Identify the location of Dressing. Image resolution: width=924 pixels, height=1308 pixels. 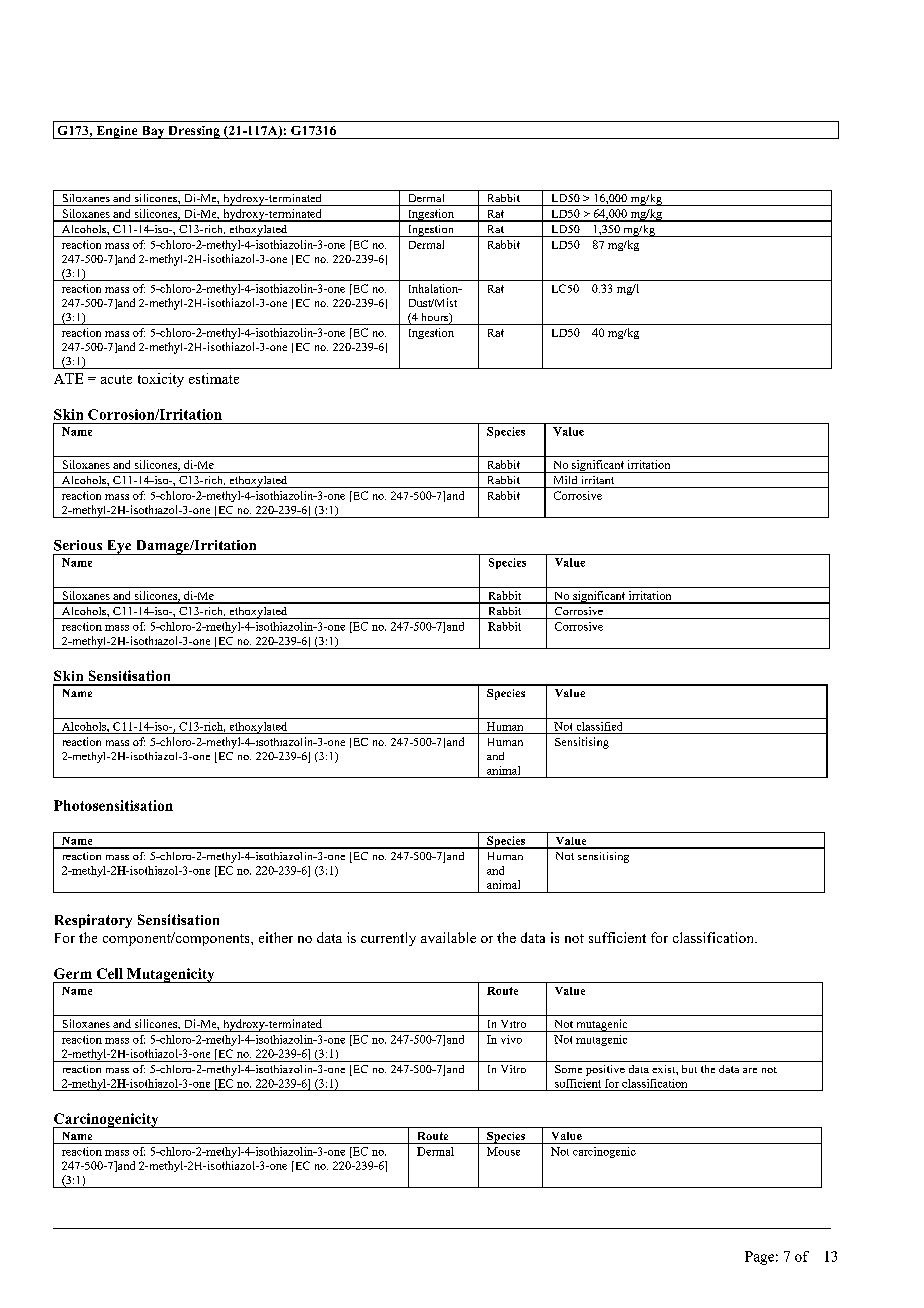
(194, 132).
